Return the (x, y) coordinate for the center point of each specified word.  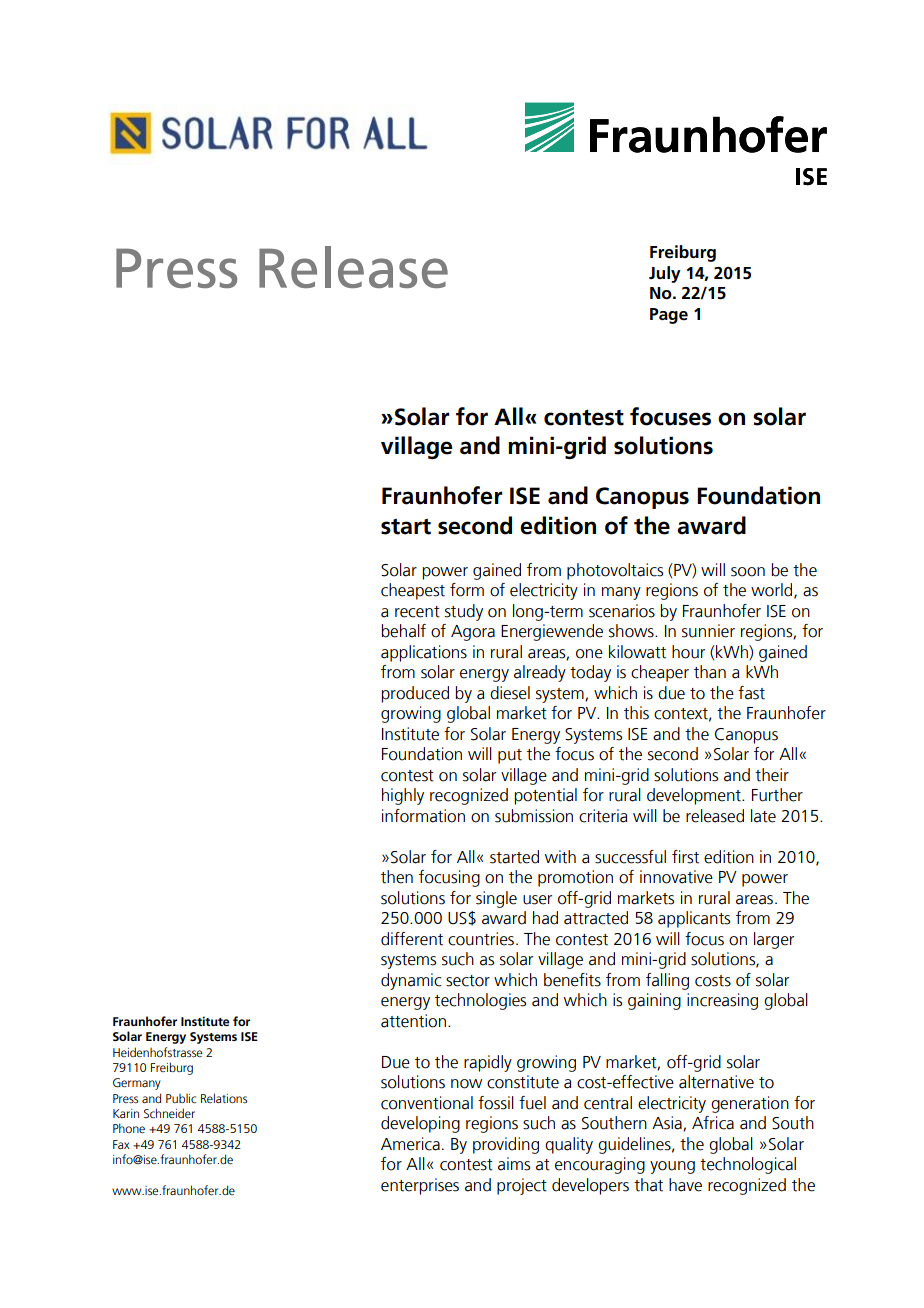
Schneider (169, 1113)
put (510, 756)
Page (669, 316)
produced (415, 694)
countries (481, 939)
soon (748, 572)
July (665, 274)
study (464, 612)
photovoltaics (615, 571)
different (412, 939)
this (636, 713)
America (410, 1144)
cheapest (413, 591)
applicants (694, 919)
